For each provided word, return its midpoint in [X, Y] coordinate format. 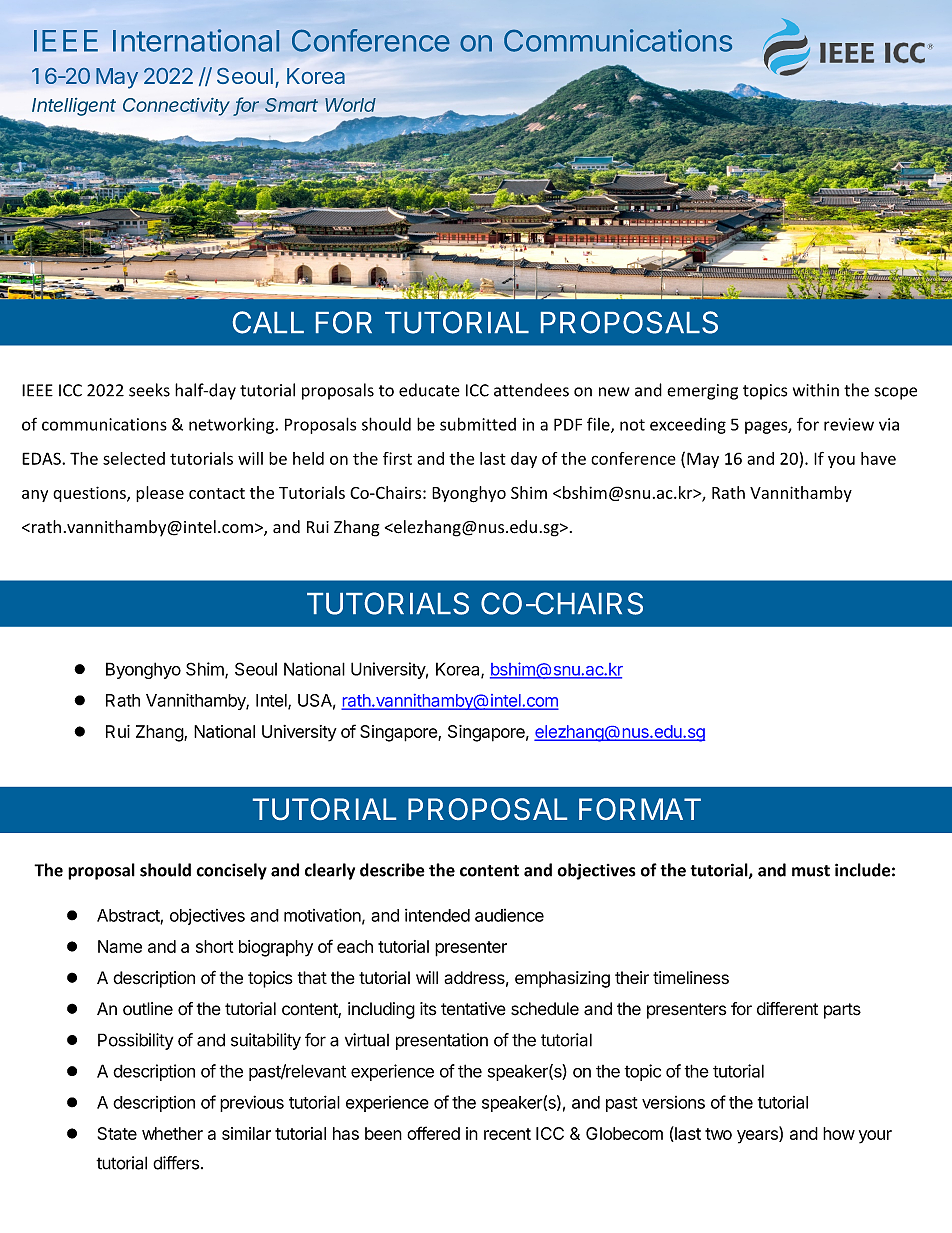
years [758, 1137]
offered [433, 1133]
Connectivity [176, 107]
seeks [149, 390]
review [849, 424]
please [160, 494]
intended [437, 915]
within [816, 390]
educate [429, 390]
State [117, 1133]
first [397, 458]
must [811, 871]
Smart [291, 105]
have [878, 458]
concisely [232, 871]
